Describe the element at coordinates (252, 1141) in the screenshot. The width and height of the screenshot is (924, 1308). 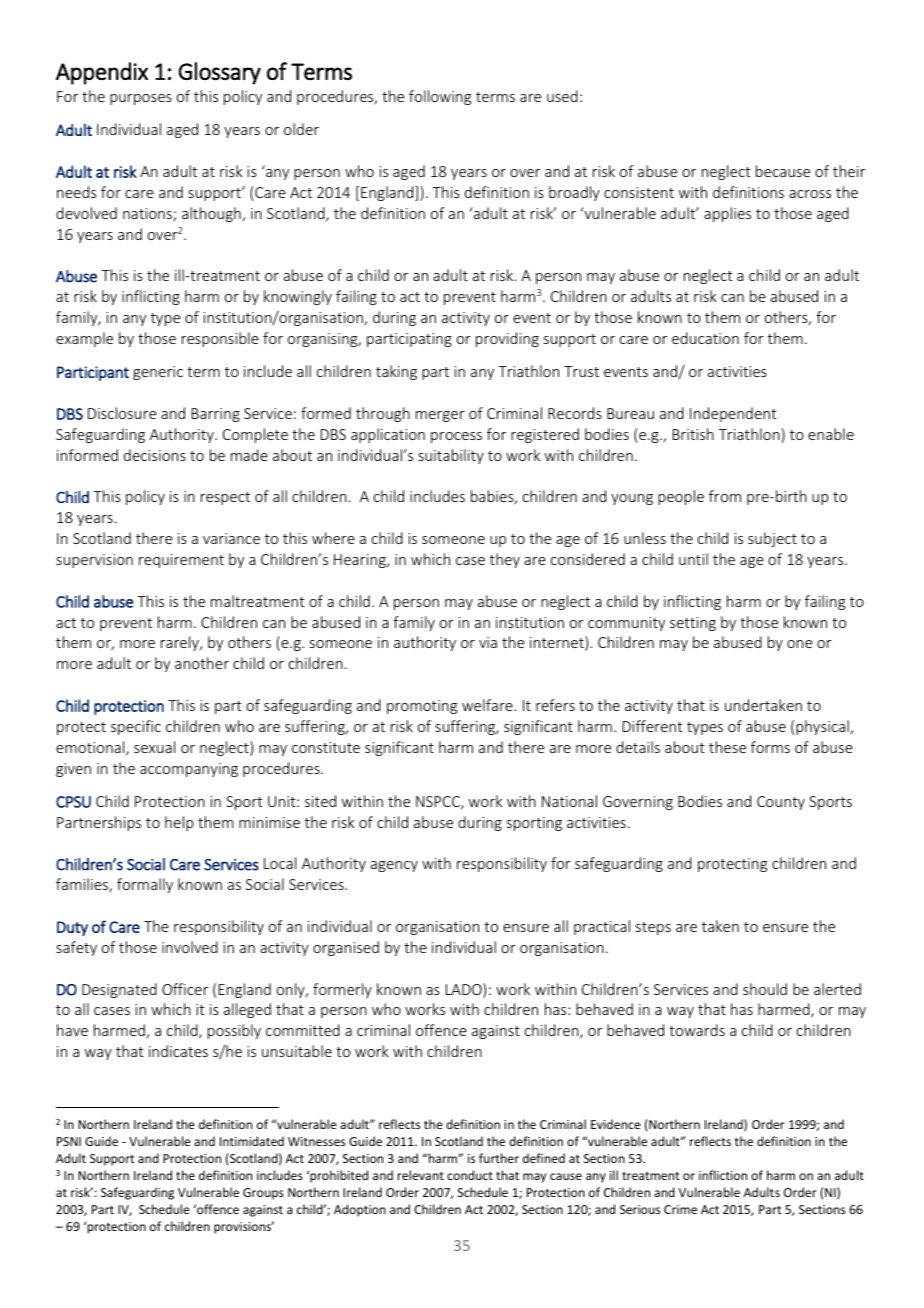
I see `Intimidated` at that location.
